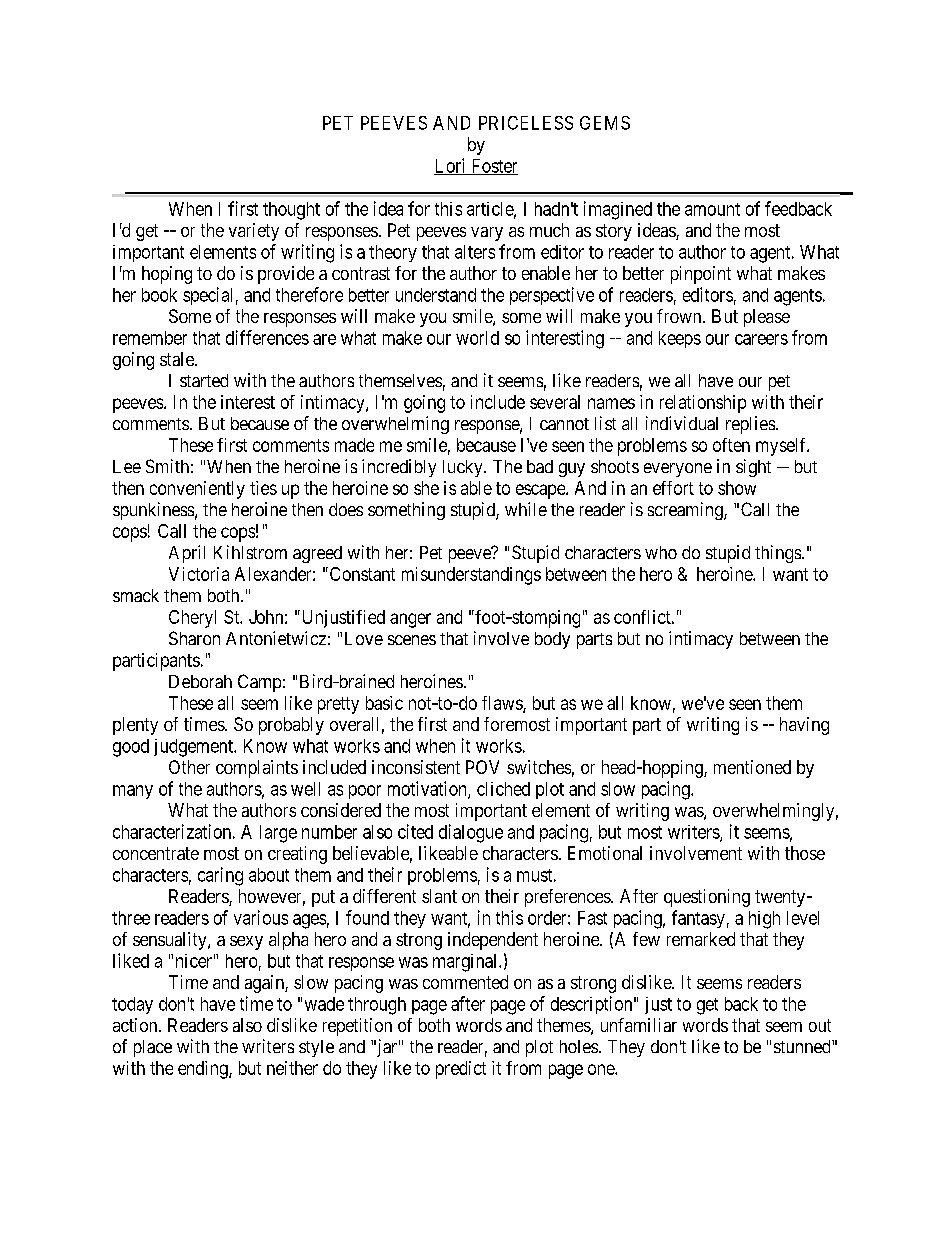 The width and height of the screenshot is (952, 1233). What do you see at coordinates (803, 1046) in the screenshot?
I see `stunned` at bounding box center [803, 1046].
